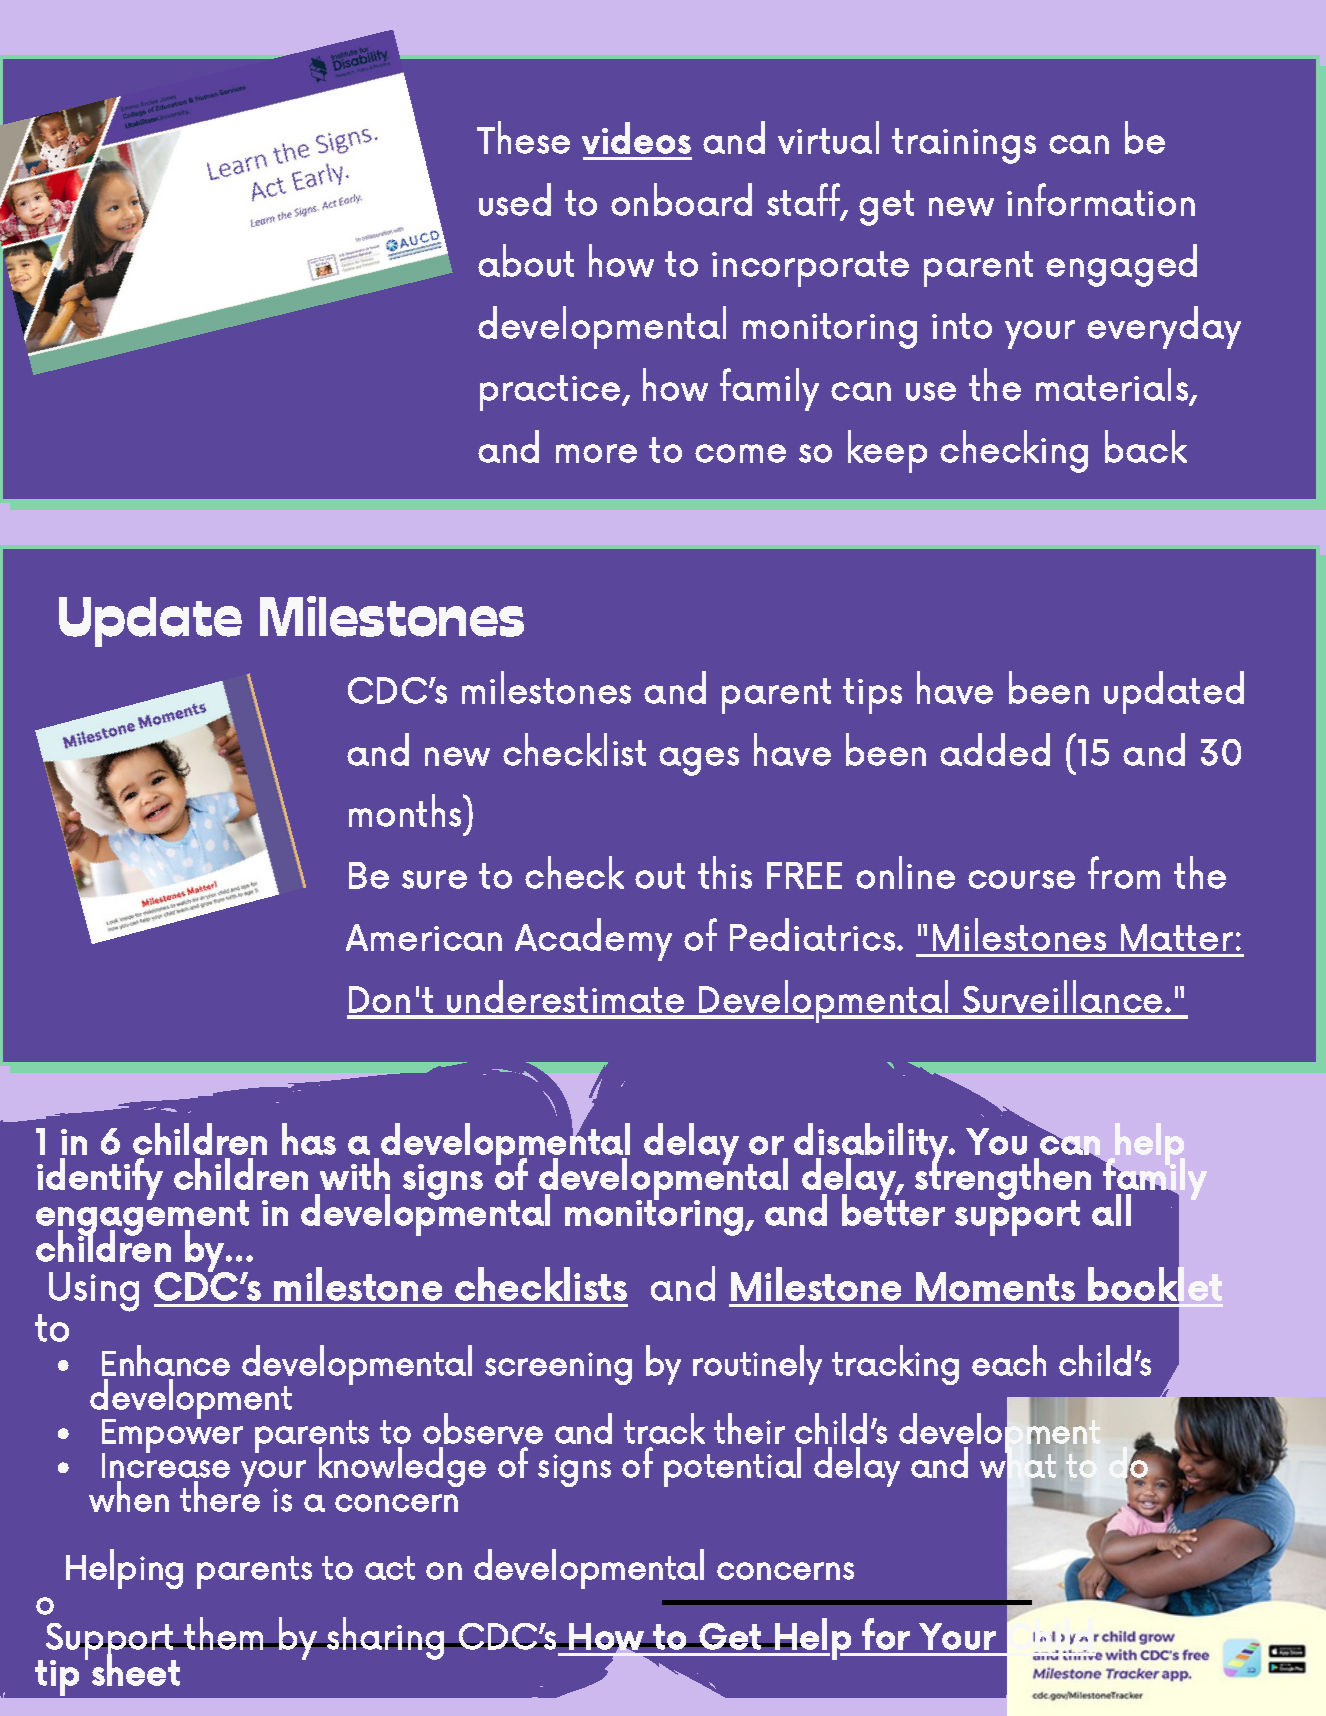 The width and height of the document is (1326, 1716). I want to click on course, so click(1021, 879).
